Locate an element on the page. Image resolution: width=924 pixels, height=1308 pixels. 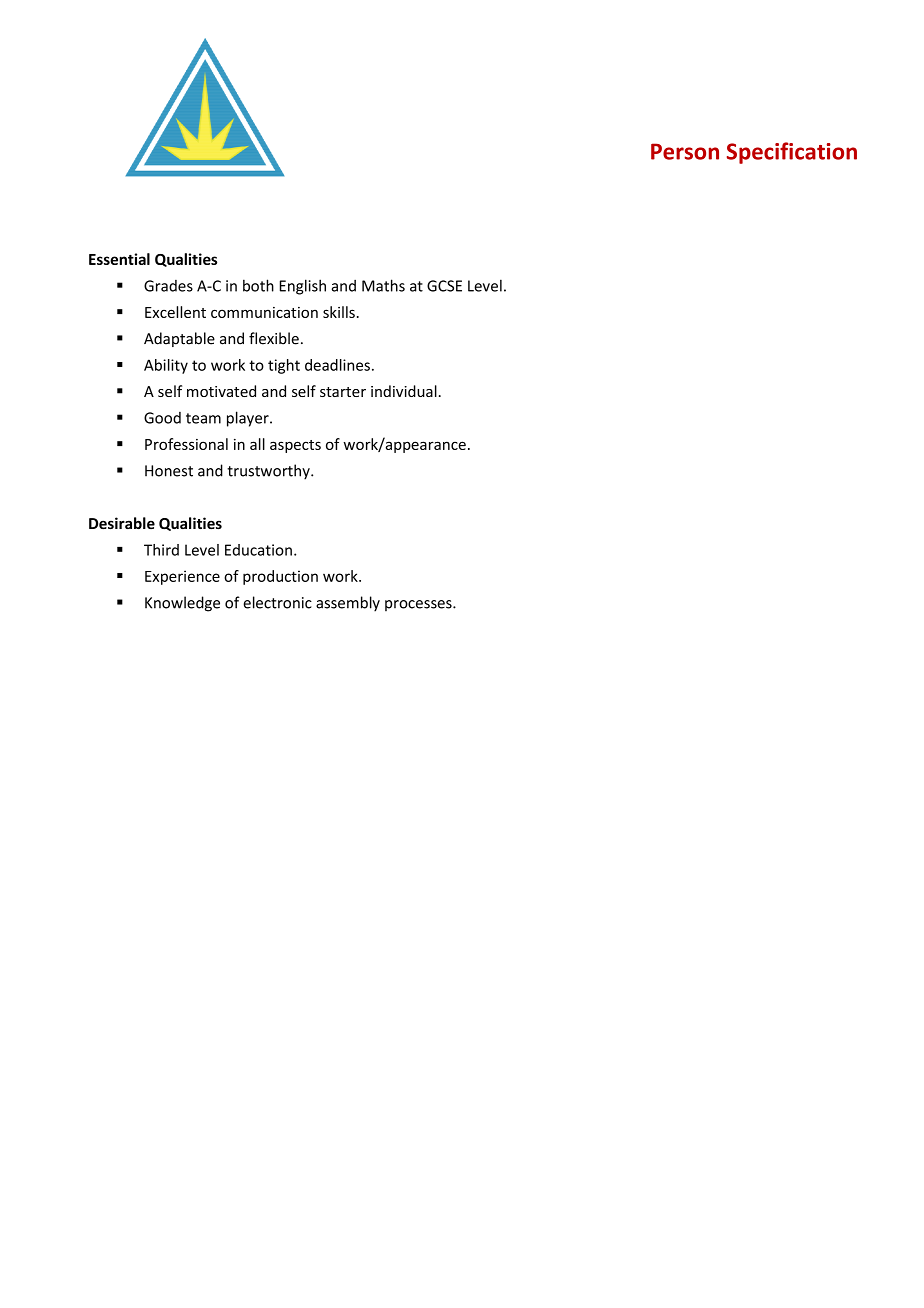
Grades is located at coordinates (168, 286).
